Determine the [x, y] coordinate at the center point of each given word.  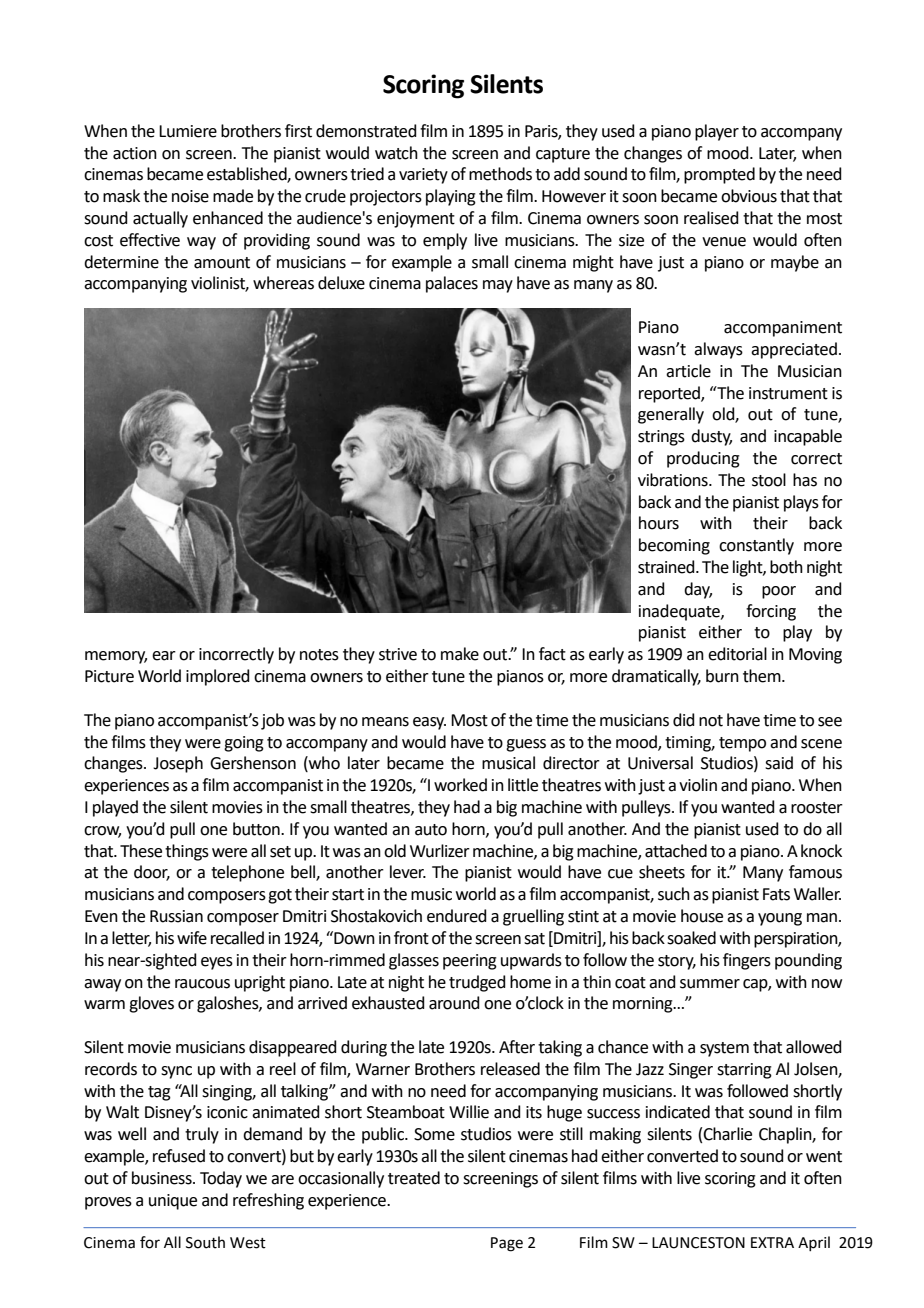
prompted [719, 175]
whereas [283, 283]
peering [470, 962]
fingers [747, 961]
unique [173, 1202]
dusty [711, 437]
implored [218, 677]
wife [192, 938]
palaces [452, 284]
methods [500, 174]
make [460, 654]
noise [190, 196]
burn [722, 676]
